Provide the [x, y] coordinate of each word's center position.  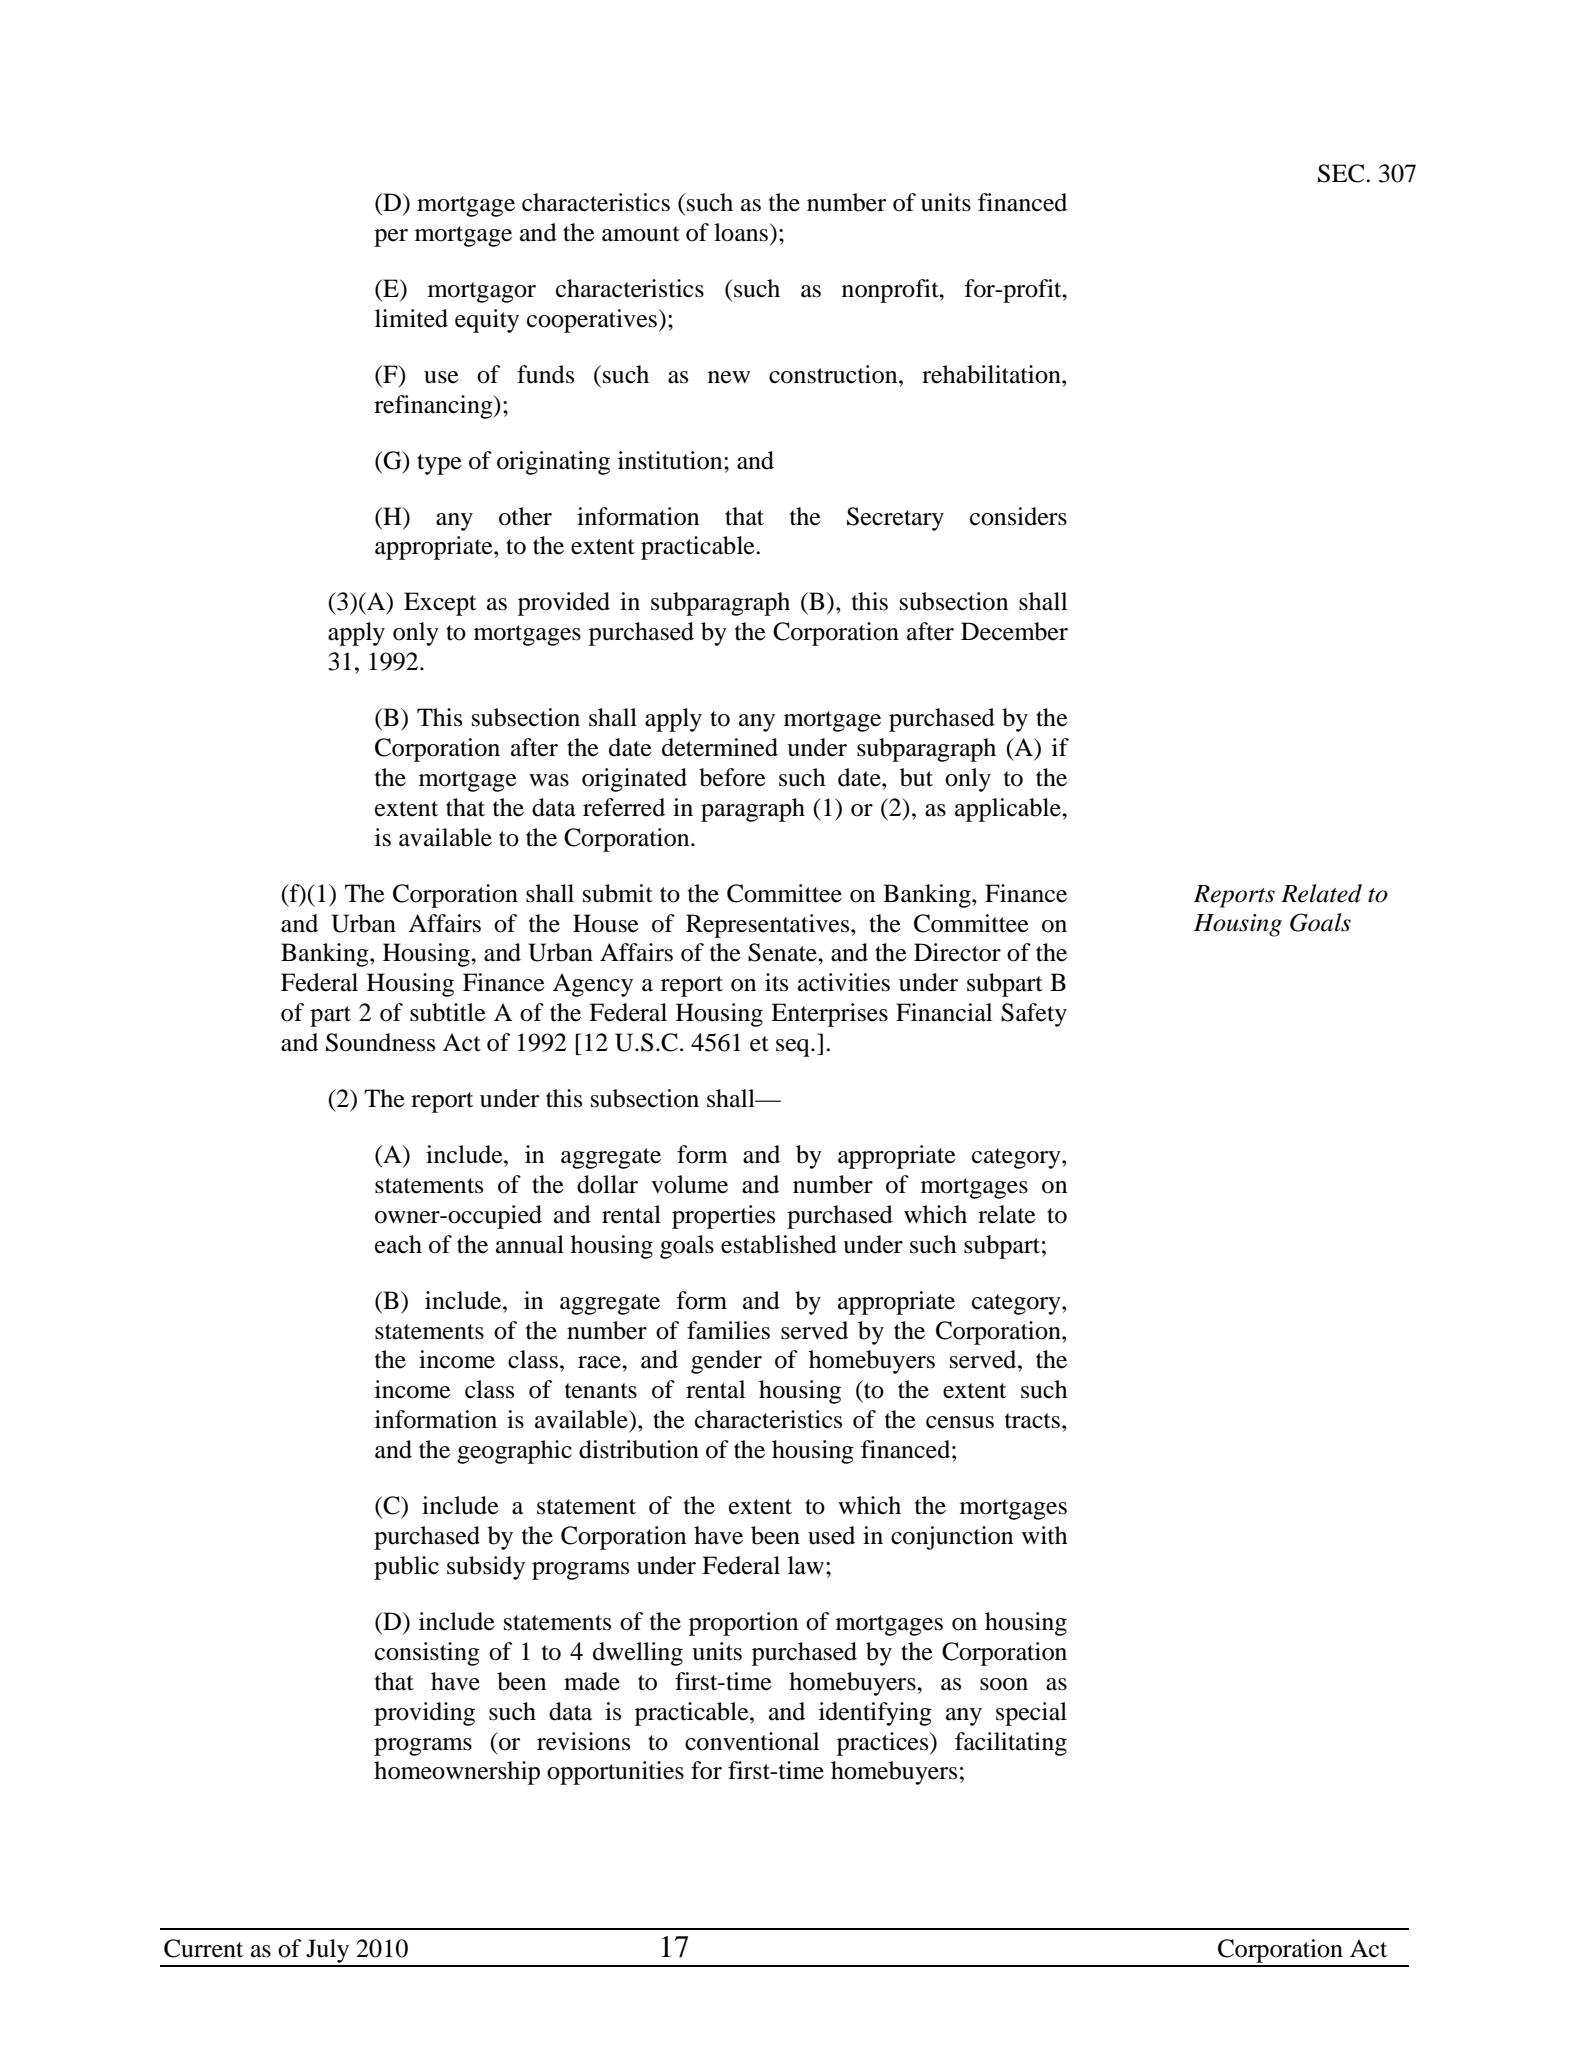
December [1014, 631]
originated [634, 780]
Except [440, 604]
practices [884, 1744]
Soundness [380, 1042]
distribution [639, 1449]
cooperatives [593, 321]
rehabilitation [992, 374]
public [406, 1568]
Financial [944, 1012]
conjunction [952, 1538]
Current [203, 1948]
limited [411, 318]
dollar [607, 1184]
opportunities [615, 1773]
